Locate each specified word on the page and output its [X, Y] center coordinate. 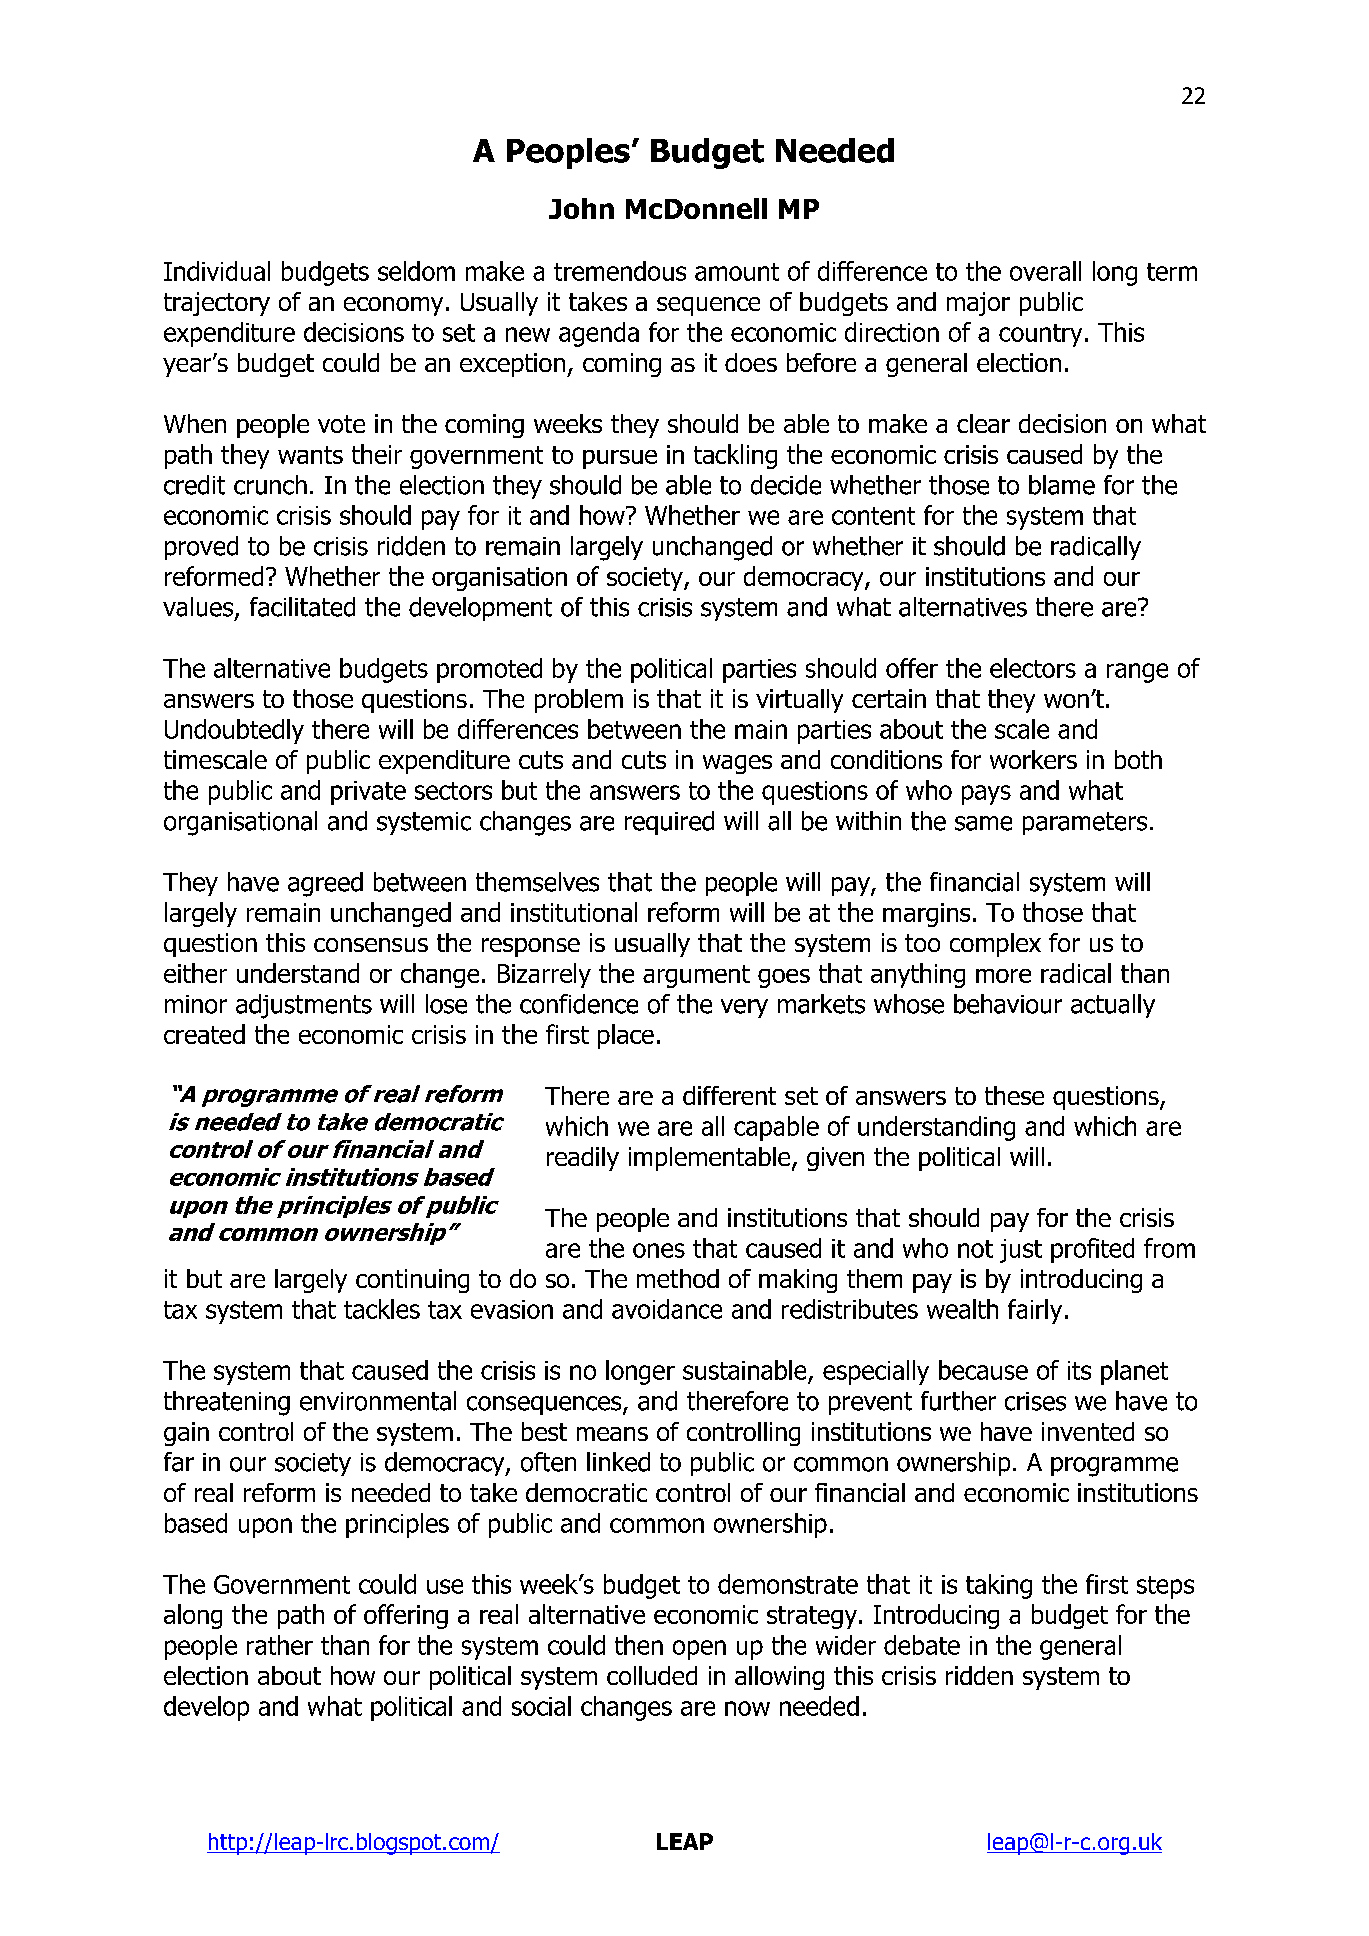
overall [1045, 271]
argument [696, 976]
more [1003, 976]
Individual [217, 271]
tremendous [620, 271]
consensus [371, 945]
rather [280, 1645]
